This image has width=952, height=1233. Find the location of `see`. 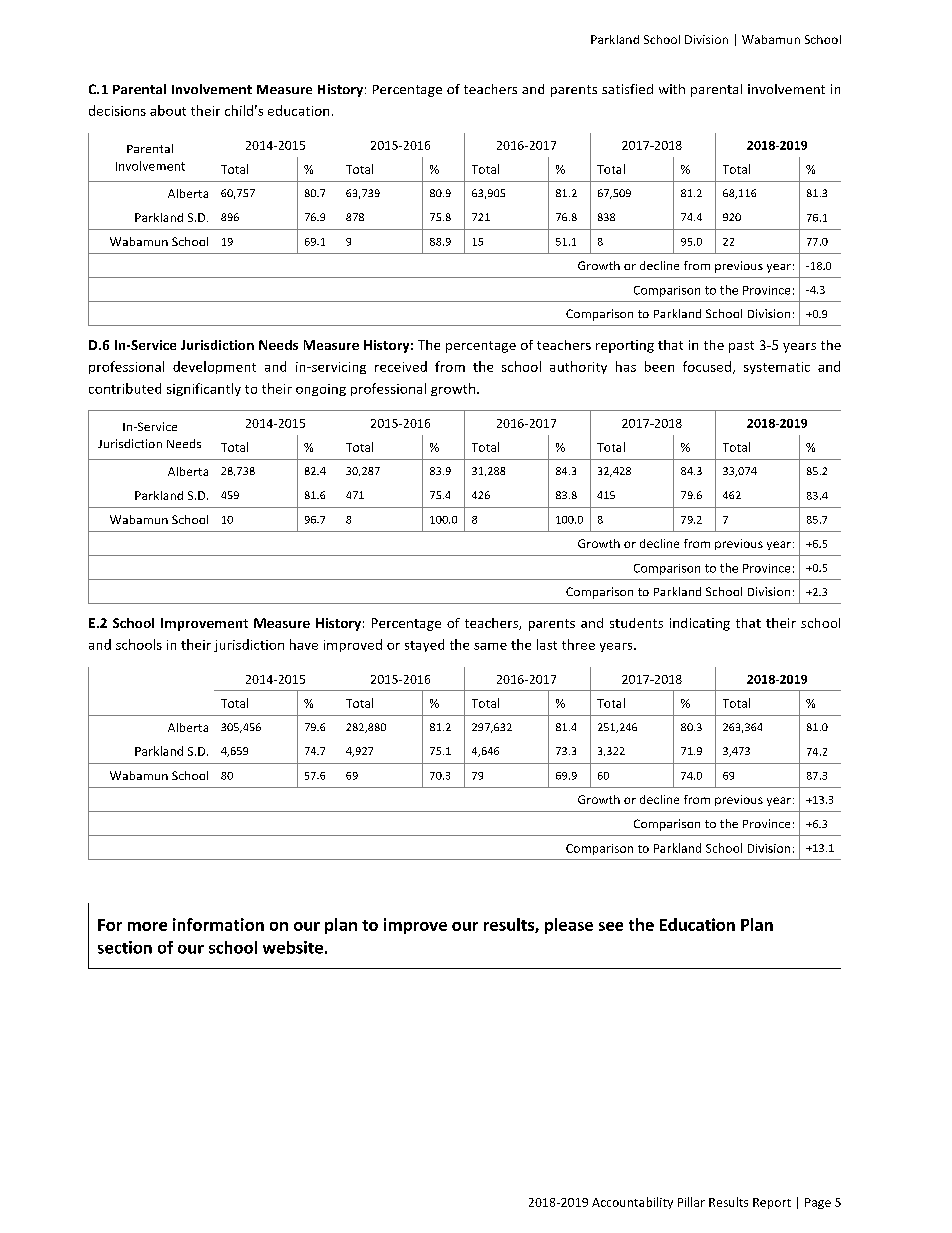

see is located at coordinates (611, 926).
